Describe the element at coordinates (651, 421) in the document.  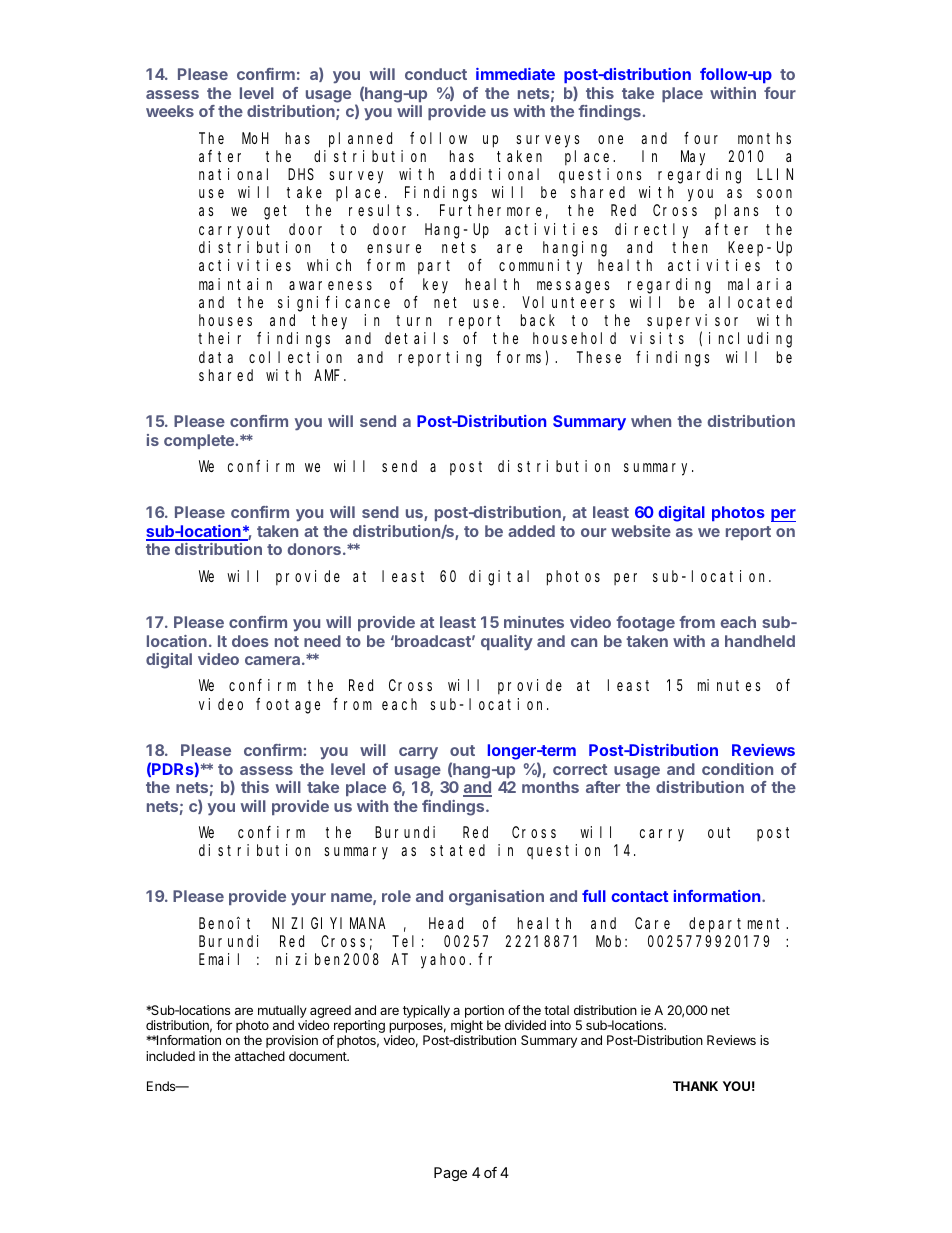
I see `when` at that location.
